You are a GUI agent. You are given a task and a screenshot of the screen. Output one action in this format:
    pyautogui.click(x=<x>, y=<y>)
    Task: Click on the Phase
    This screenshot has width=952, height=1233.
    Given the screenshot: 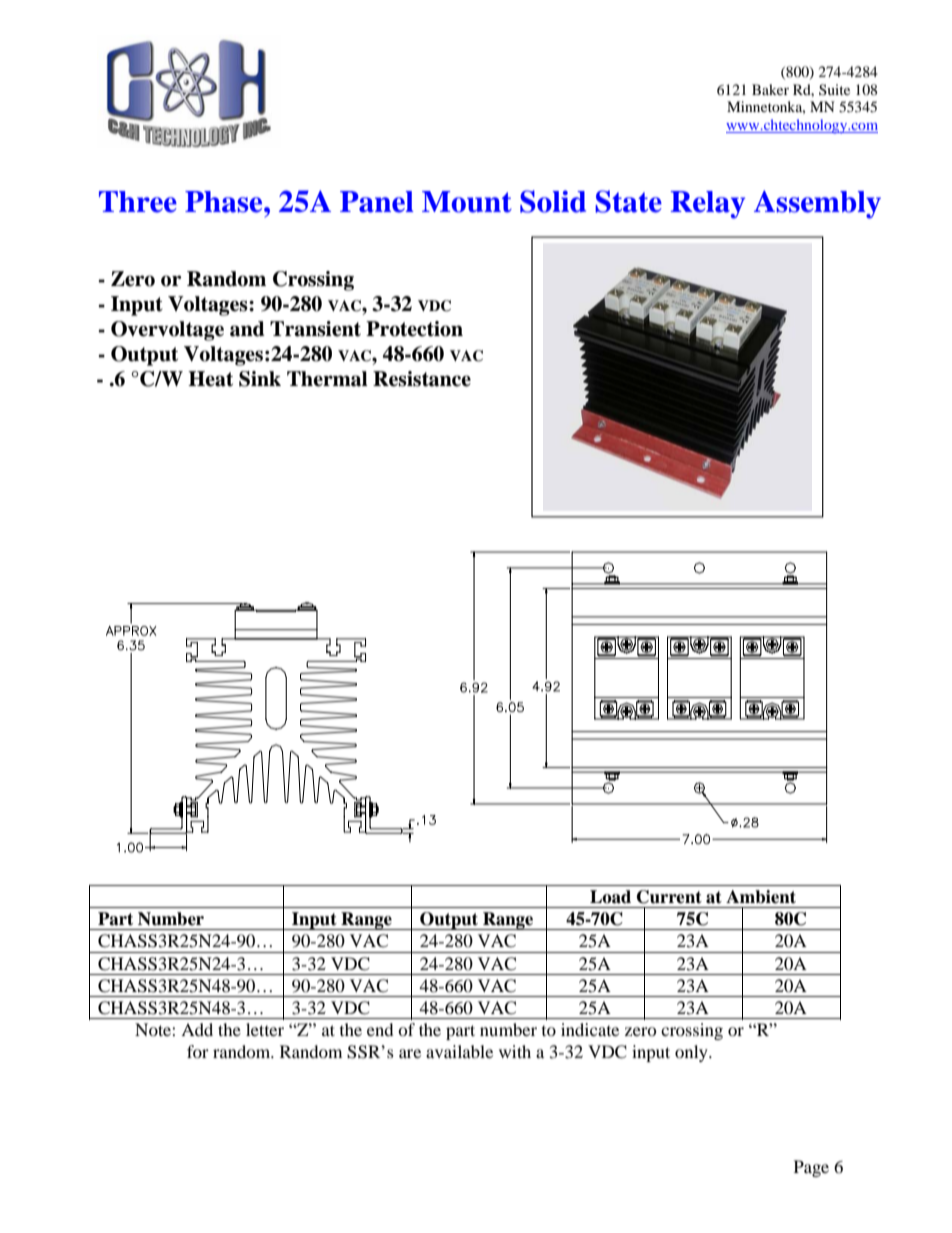 What is the action you would take?
    pyautogui.click(x=225, y=202)
